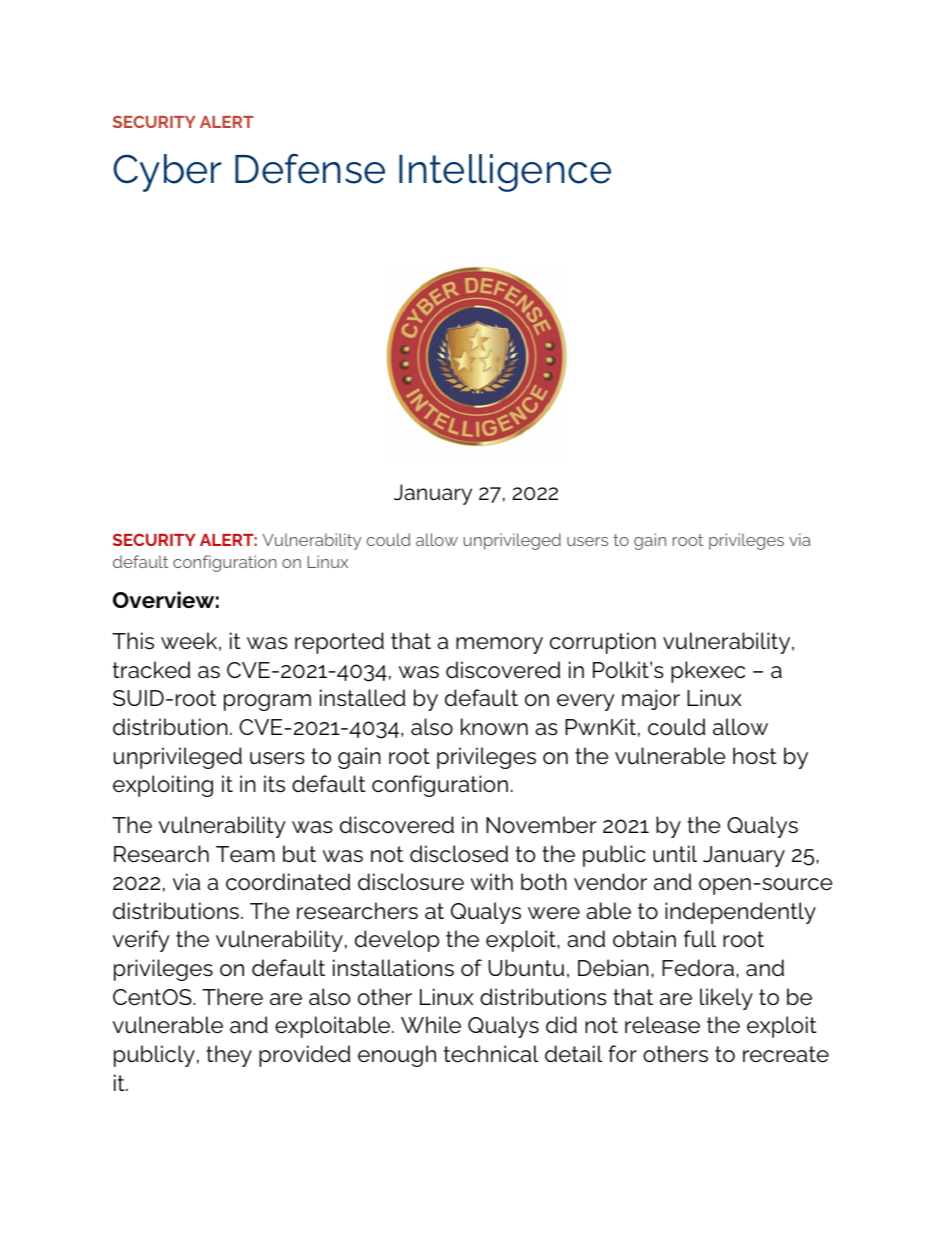  Describe the element at coordinates (603, 643) in the image. I see `corruption` at that location.
